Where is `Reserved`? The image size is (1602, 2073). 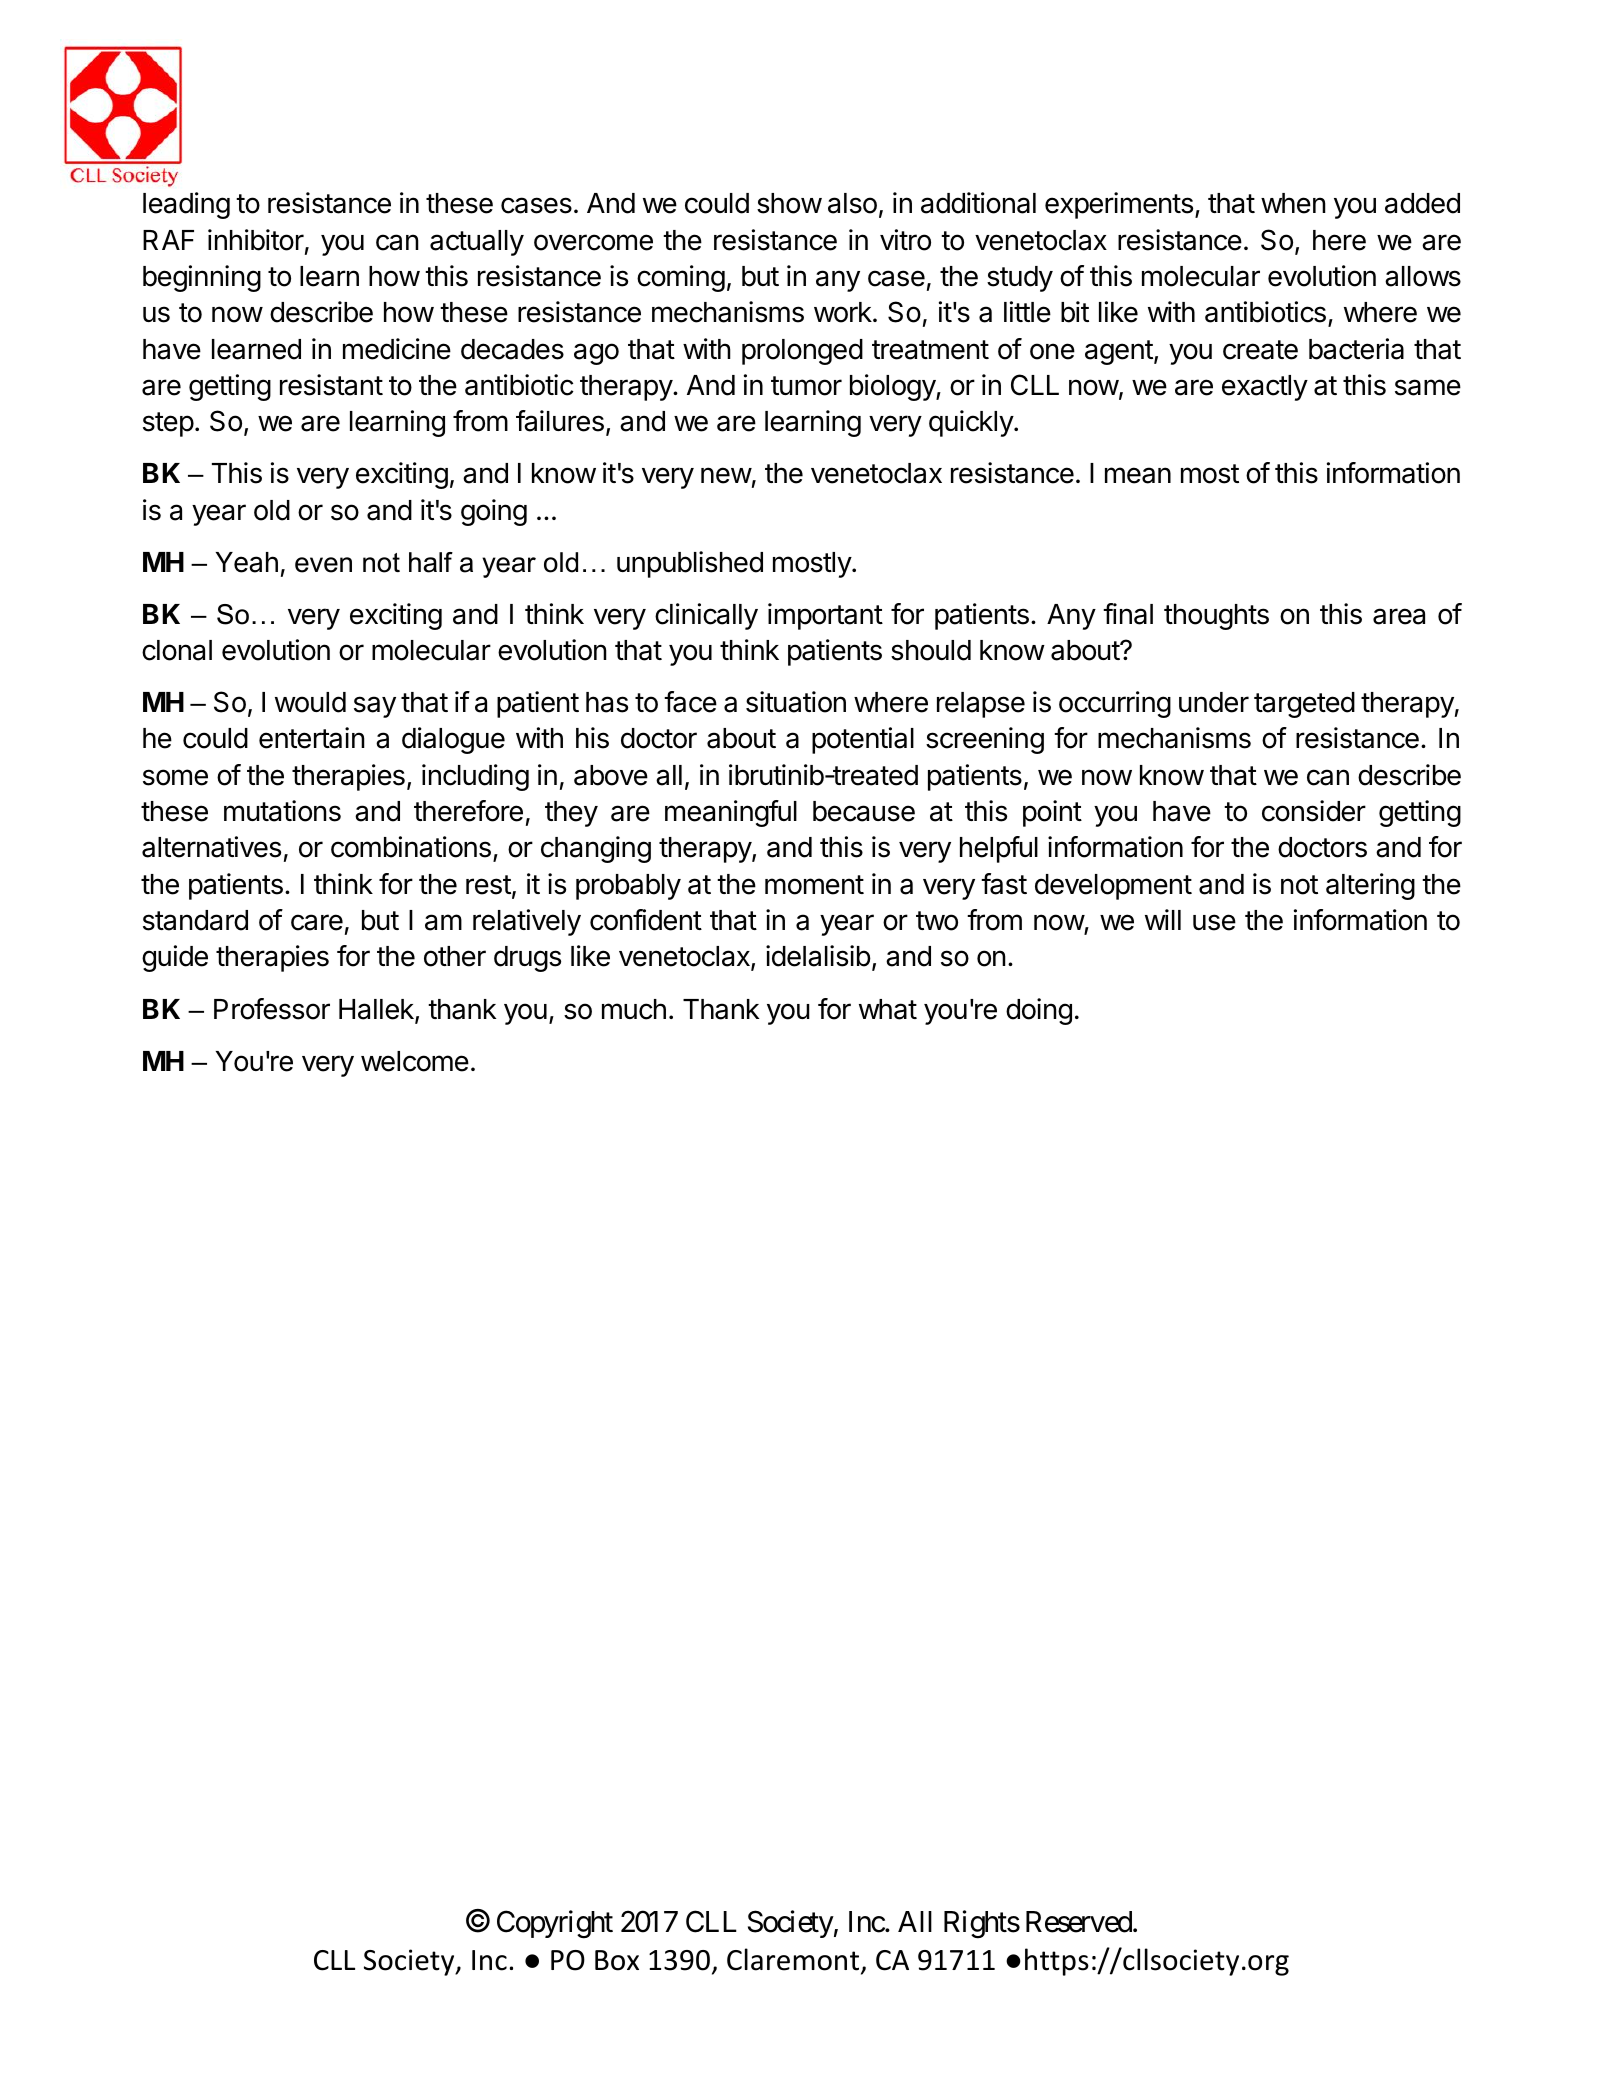
Reserved is located at coordinates (1079, 1922).
